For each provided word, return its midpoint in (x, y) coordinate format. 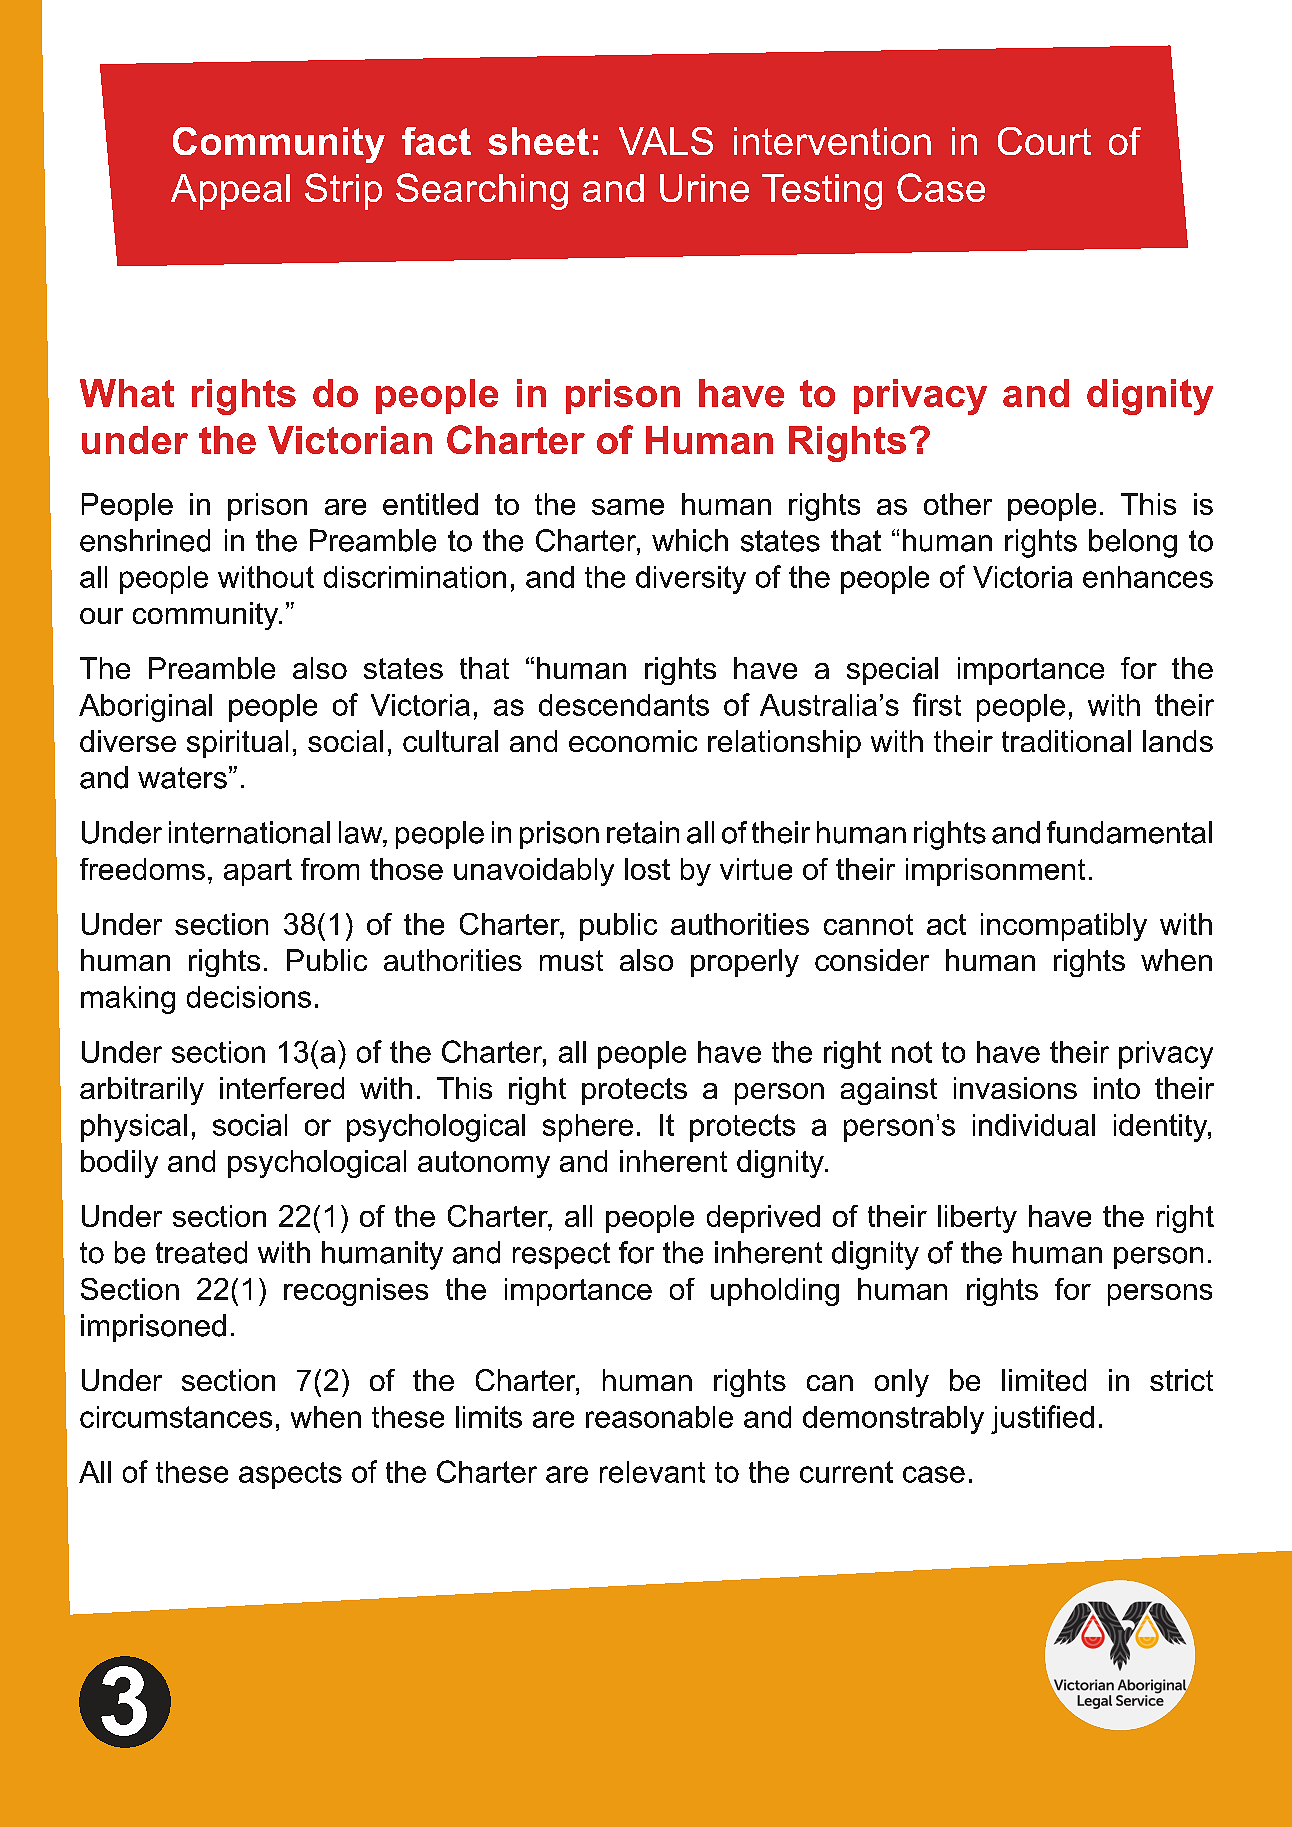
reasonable (659, 1417)
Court (1044, 141)
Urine (704, 188)
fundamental (1129, 832)
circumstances (176, 1417)
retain (643, 832)
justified (1042, 1419)
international (249, 832)
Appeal (230, 192)
